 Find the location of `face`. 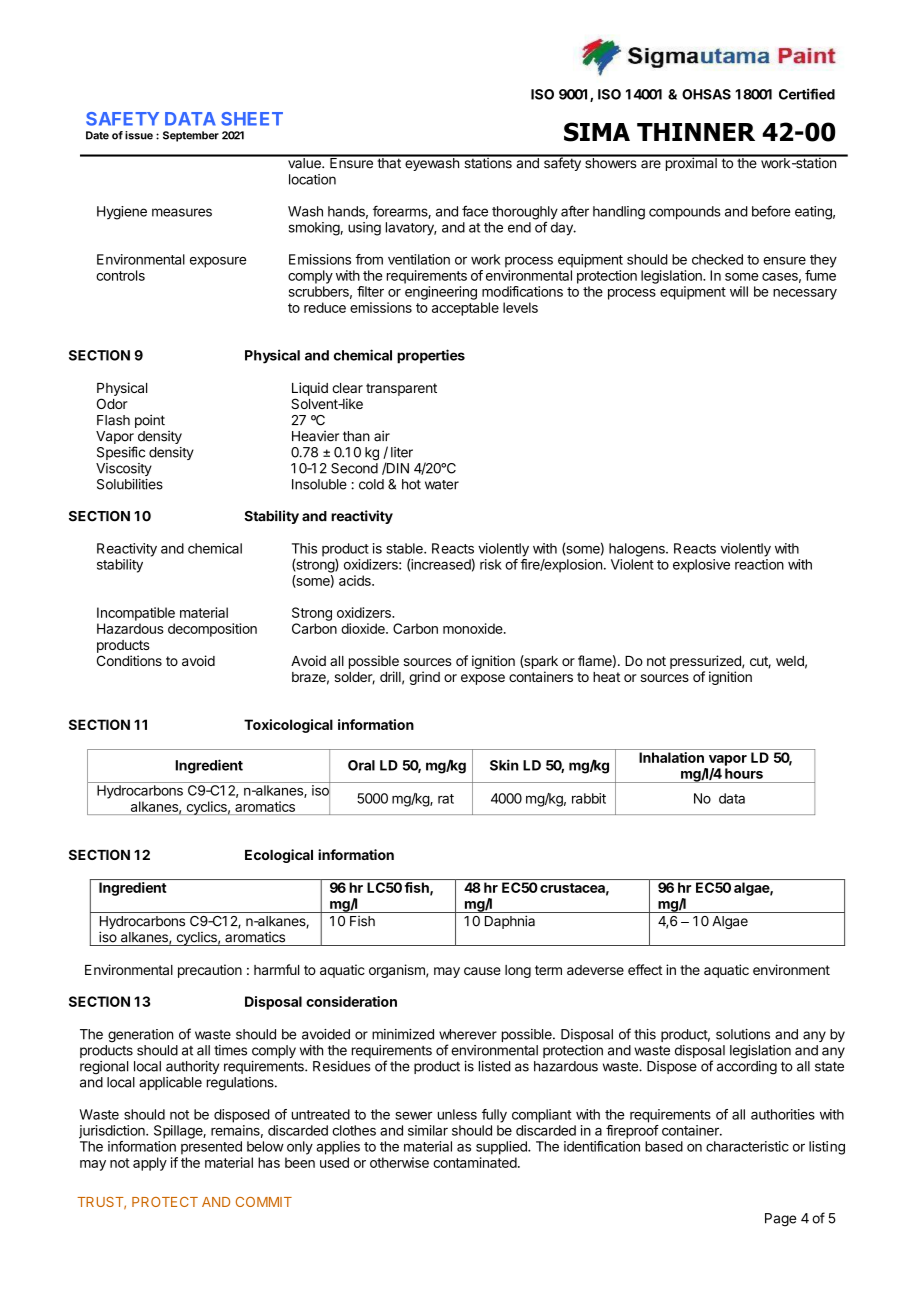

face is located at coordinates (475, 211).
